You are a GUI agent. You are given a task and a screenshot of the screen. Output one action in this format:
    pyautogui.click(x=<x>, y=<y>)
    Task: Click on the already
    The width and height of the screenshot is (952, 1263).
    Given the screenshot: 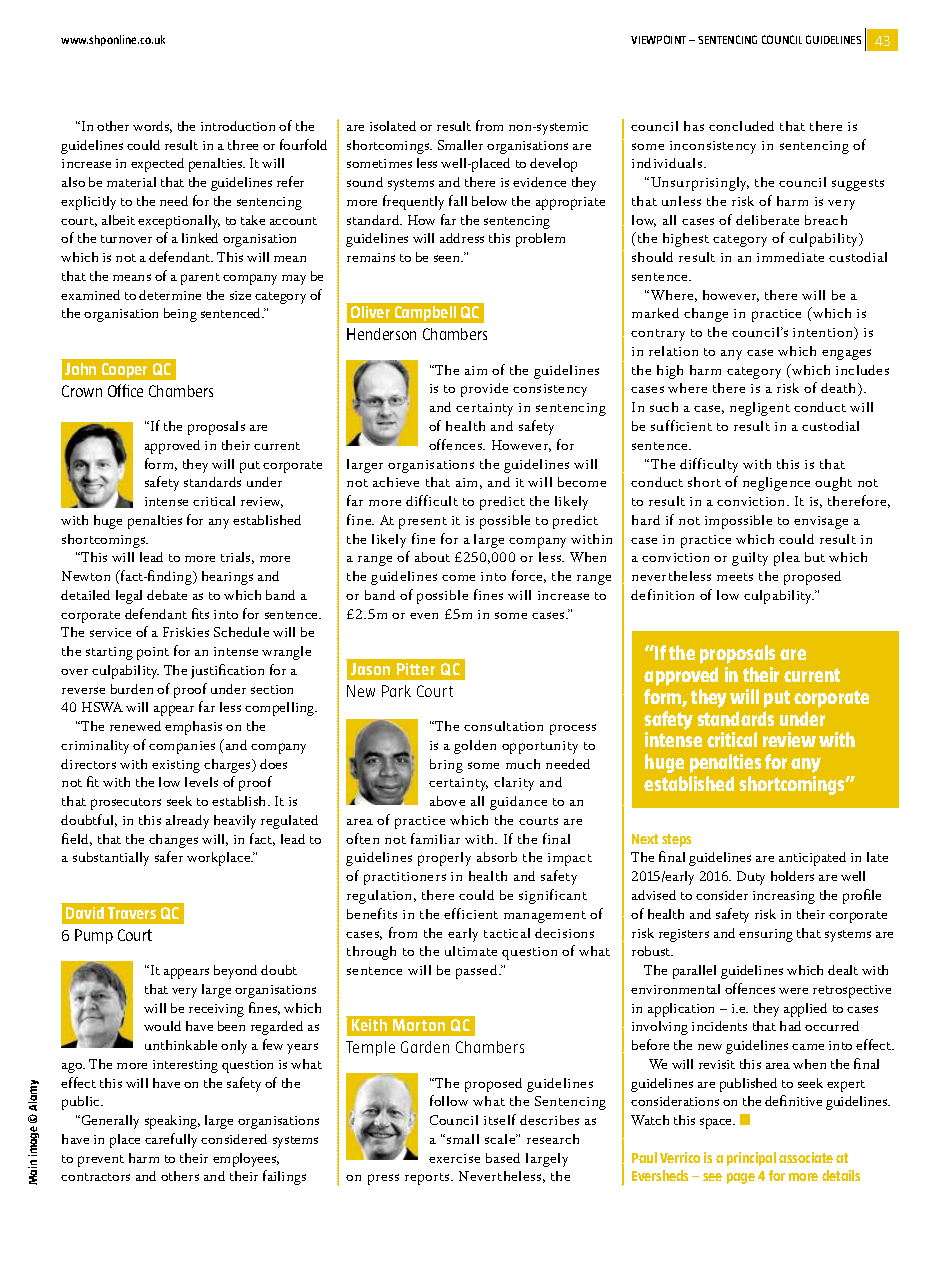 What is the action you would take?
    pyautogui.click(x=187, y=822)
